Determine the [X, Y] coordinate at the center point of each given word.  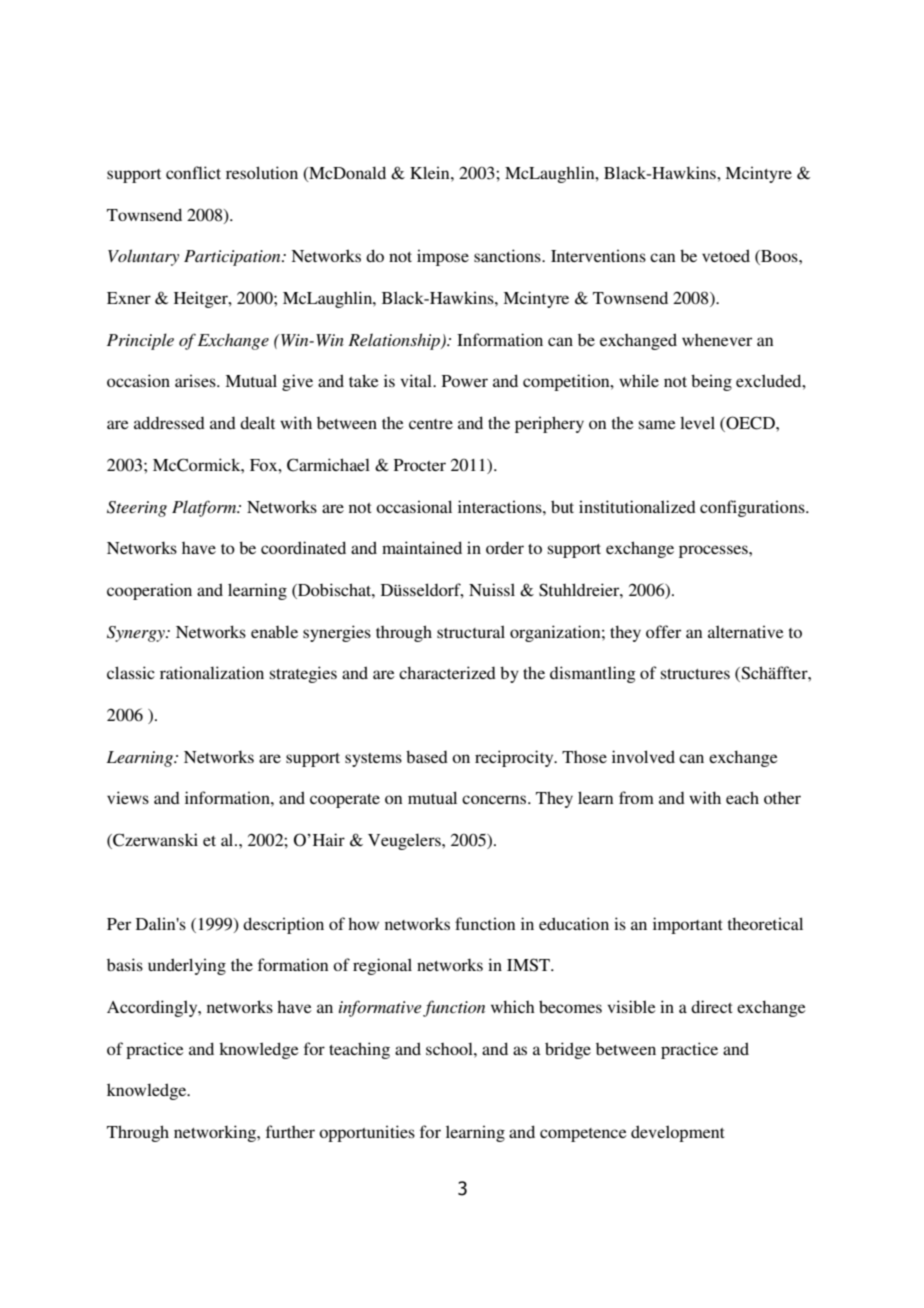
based [427, 756]
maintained [422, 547]
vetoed [726, 255]
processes [714, 551]
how [363, 924]
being [711, 382]
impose [443, 257]
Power [465, 381]
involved [643, 756]
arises [196, 380]
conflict [193, 172]
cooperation [149, 591]
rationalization [212, 672]
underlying [187, 966]
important [688, 925]
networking [216, 1133]
